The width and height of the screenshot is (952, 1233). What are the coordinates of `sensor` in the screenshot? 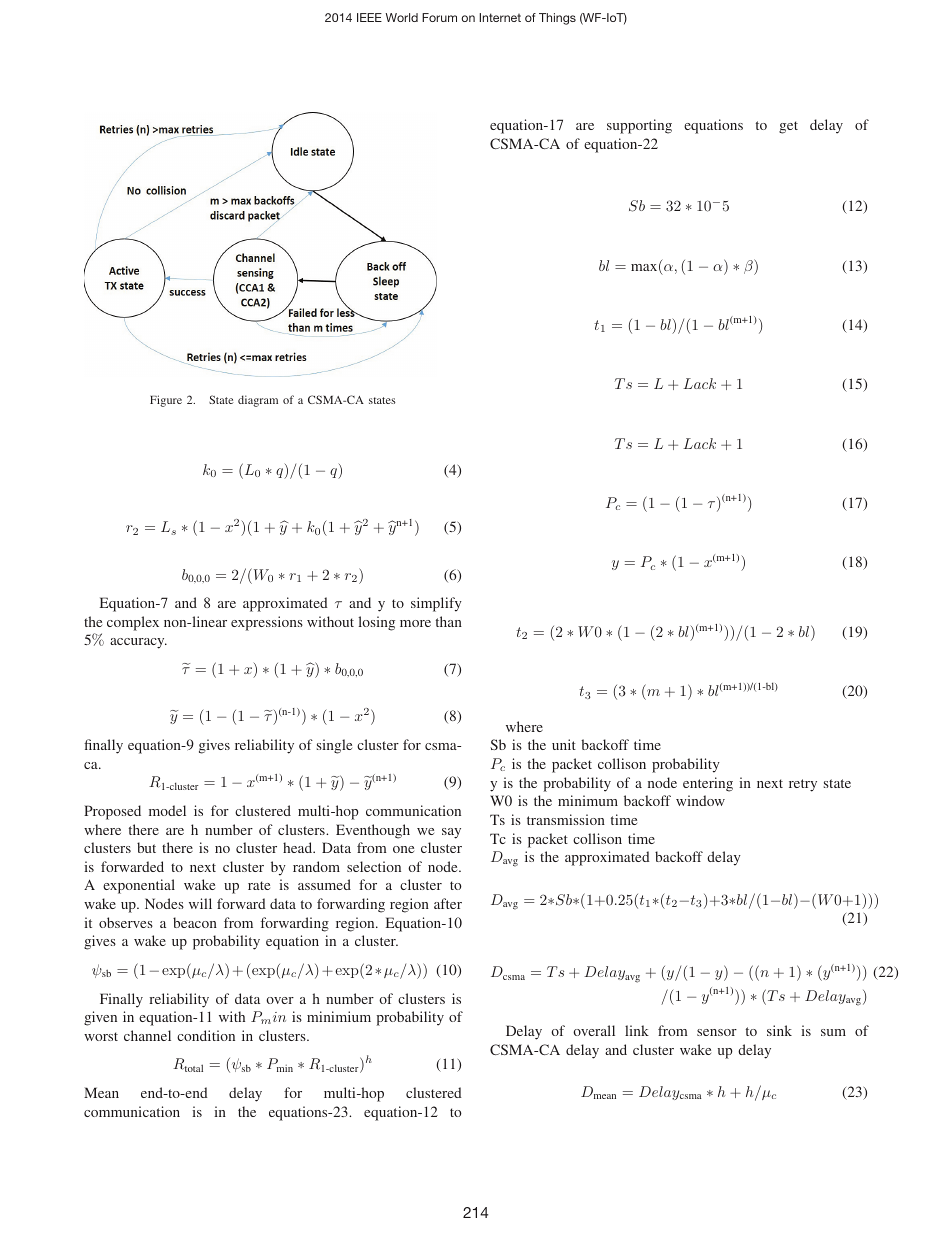 It's located at (717, 1032).
